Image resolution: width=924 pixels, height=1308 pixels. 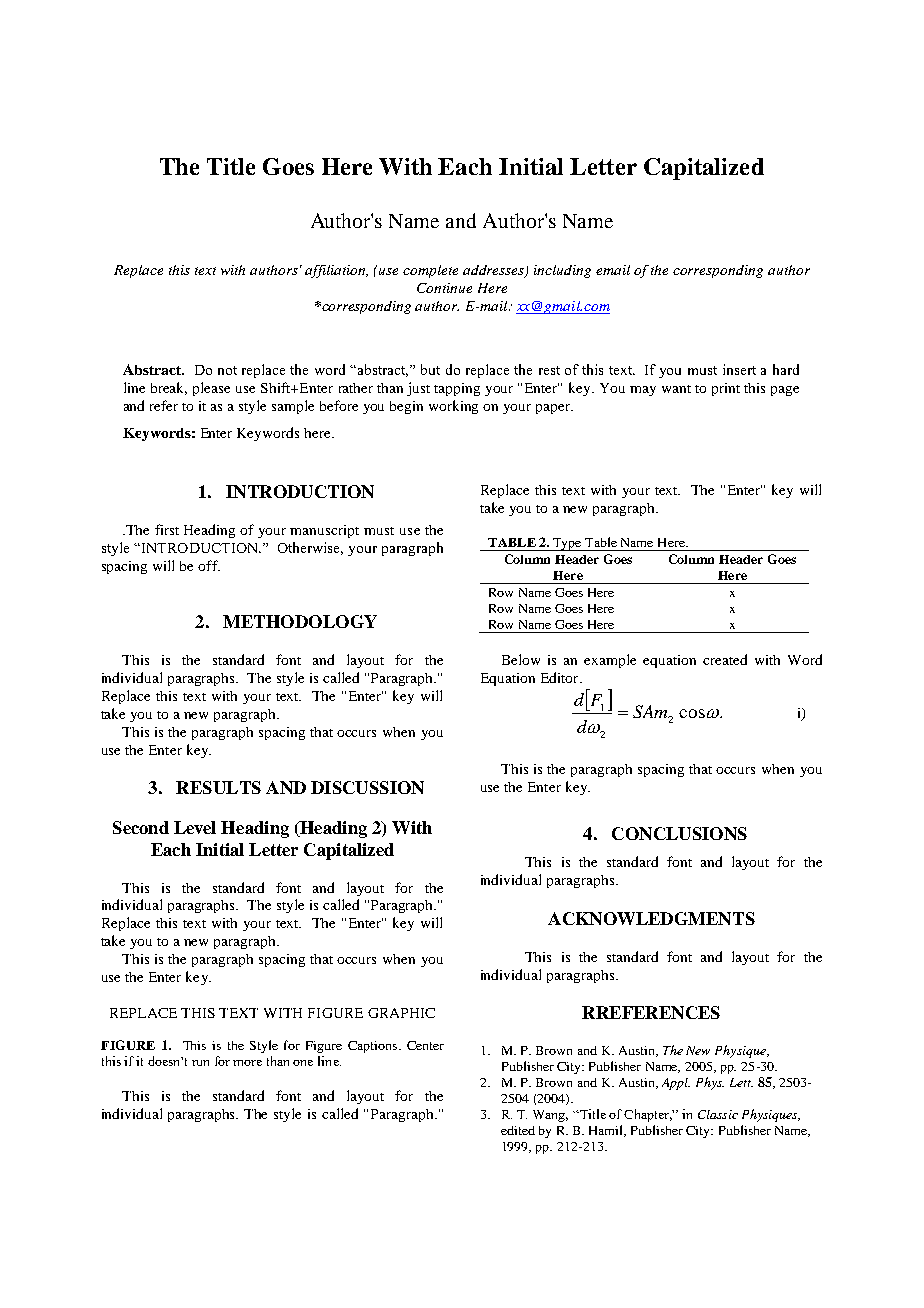 What do you see at coordinates (521, 659) in the image?
I see `Below` at bounding box center [521, 659].
